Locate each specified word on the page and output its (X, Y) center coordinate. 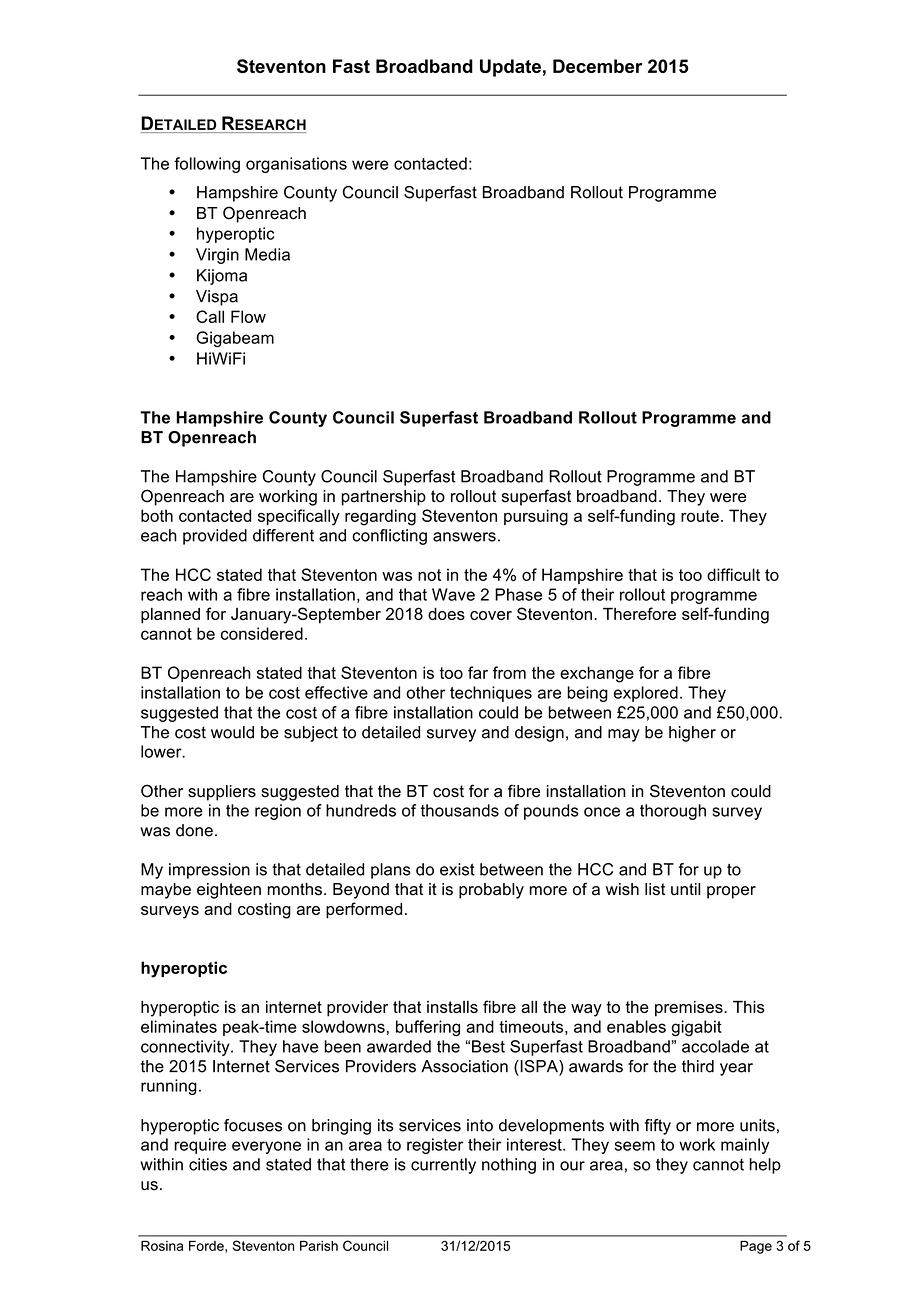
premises (690, 1009)
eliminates (179, 1026)
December (597, 66)
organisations (296, 165)
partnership (383, 498)
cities (208, 1164)
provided (215, 537)
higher (692, 734)
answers (464, 537)
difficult (733, 574)
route (700, 516)
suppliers (222, 793)
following (207, 165)
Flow (248, 316)
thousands (460, 810)
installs (452, 1007)
